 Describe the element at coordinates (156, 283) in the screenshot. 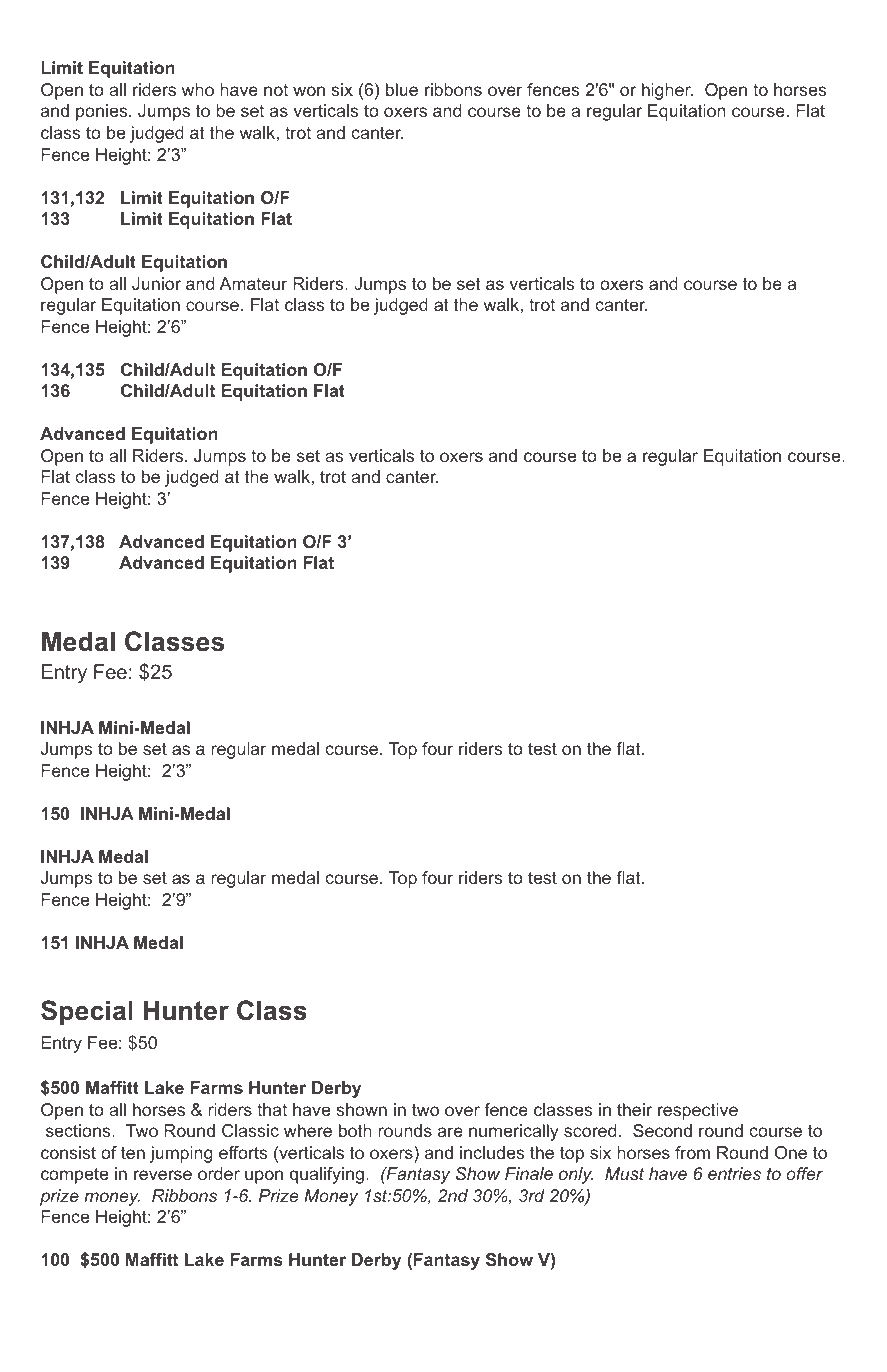

I see `Junior` at that location.
